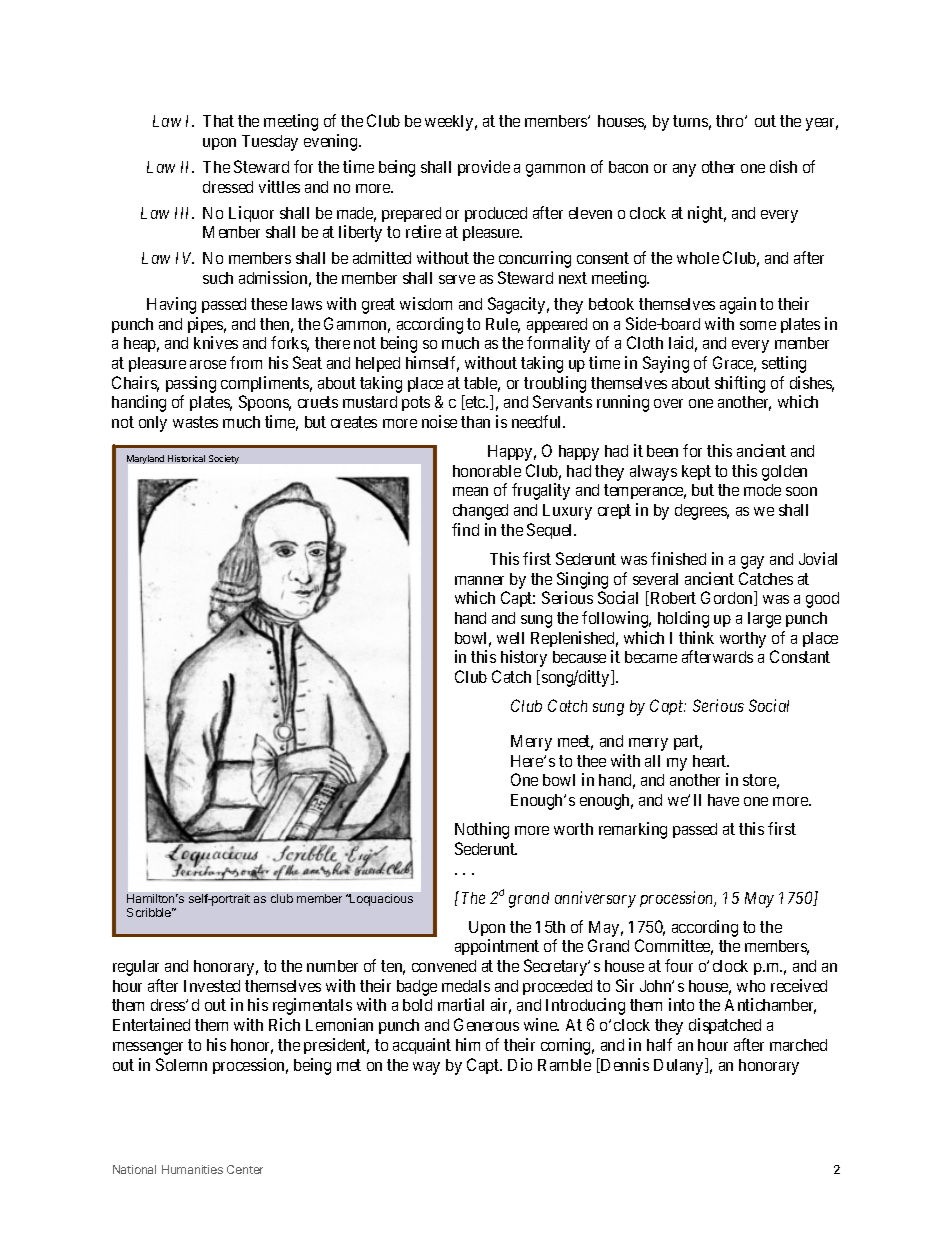  Describe the element at coordinates (224, 459) in the screenshot. I see `Society` at that location.
